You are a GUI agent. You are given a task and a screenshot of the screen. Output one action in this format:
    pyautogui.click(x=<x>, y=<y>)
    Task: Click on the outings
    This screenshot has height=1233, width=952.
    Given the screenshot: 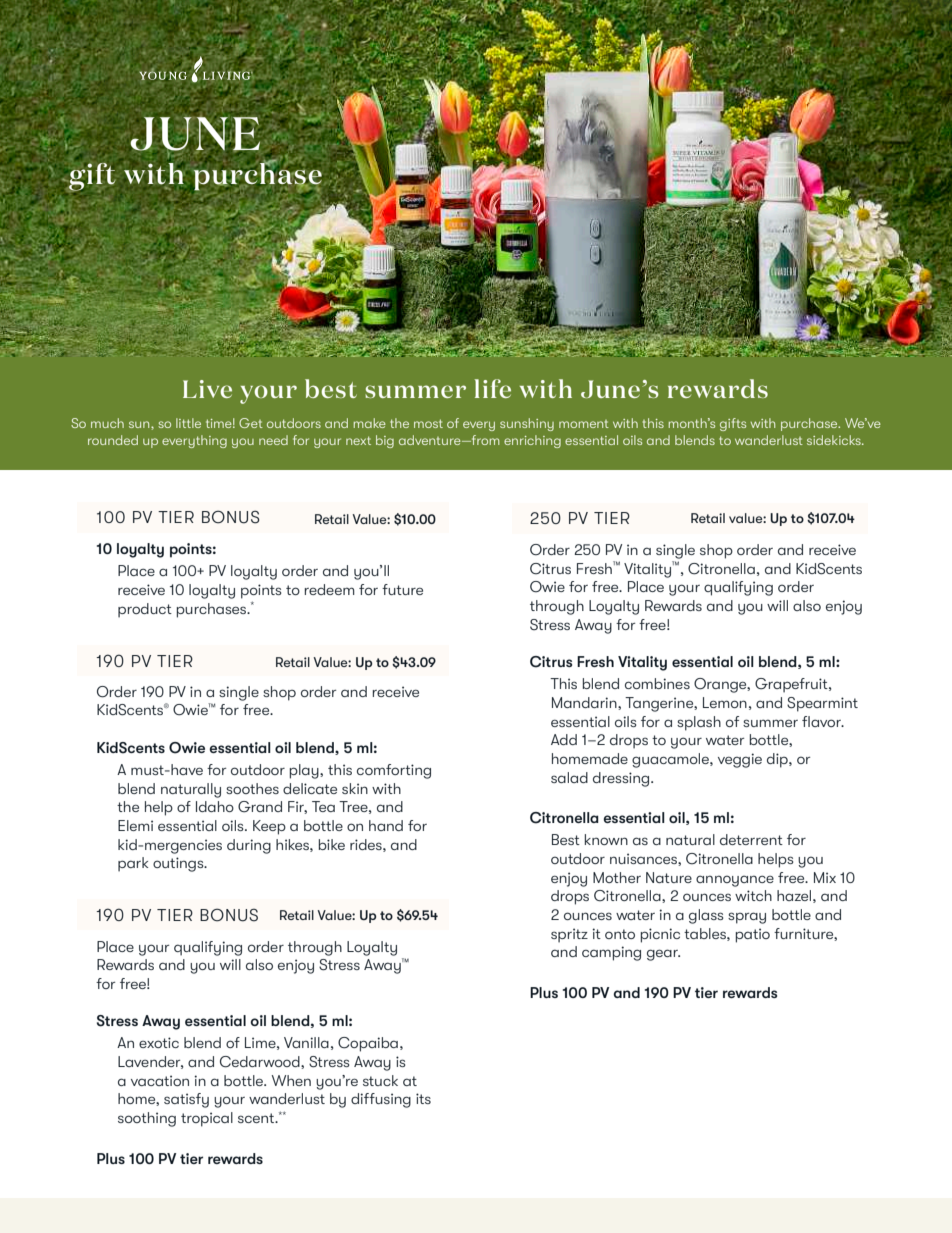 What is the action you would take?
    pyautogui.click(x=179, y=864)
